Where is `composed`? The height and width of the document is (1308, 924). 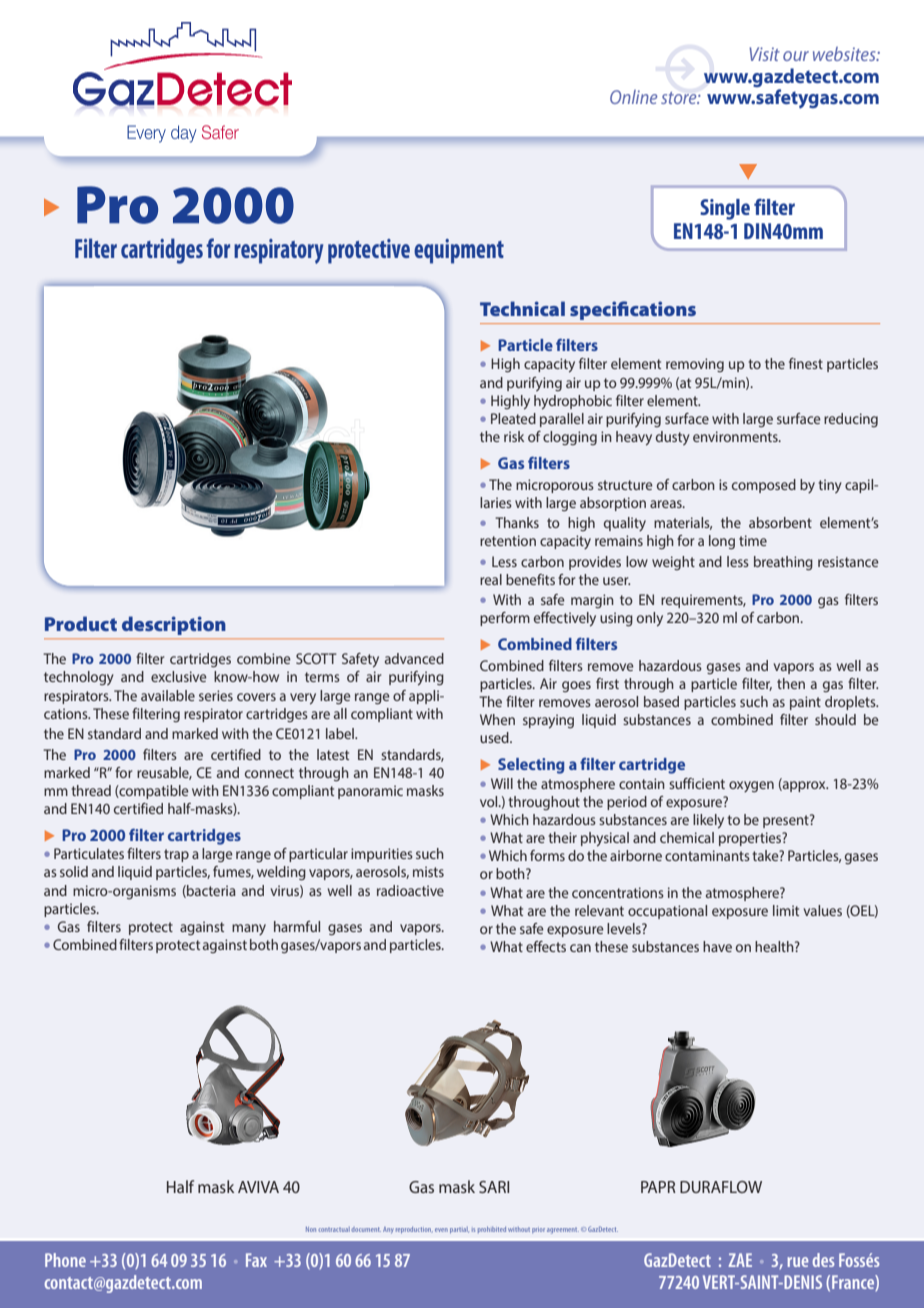 composed is located at coordinates (764, 486).
